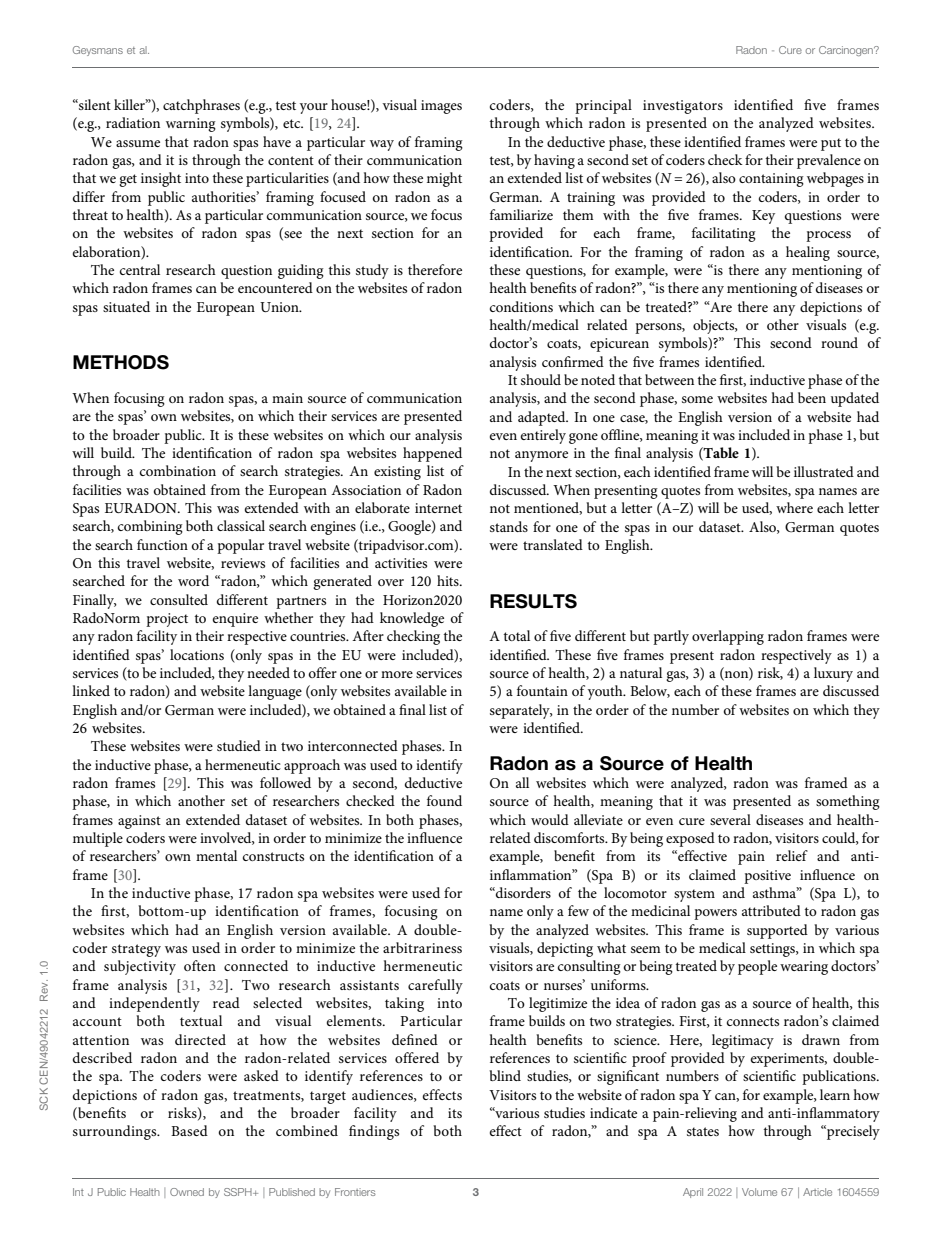 The width and height of the page is (952, 1247). I want to click on images, so click(441, 107).
